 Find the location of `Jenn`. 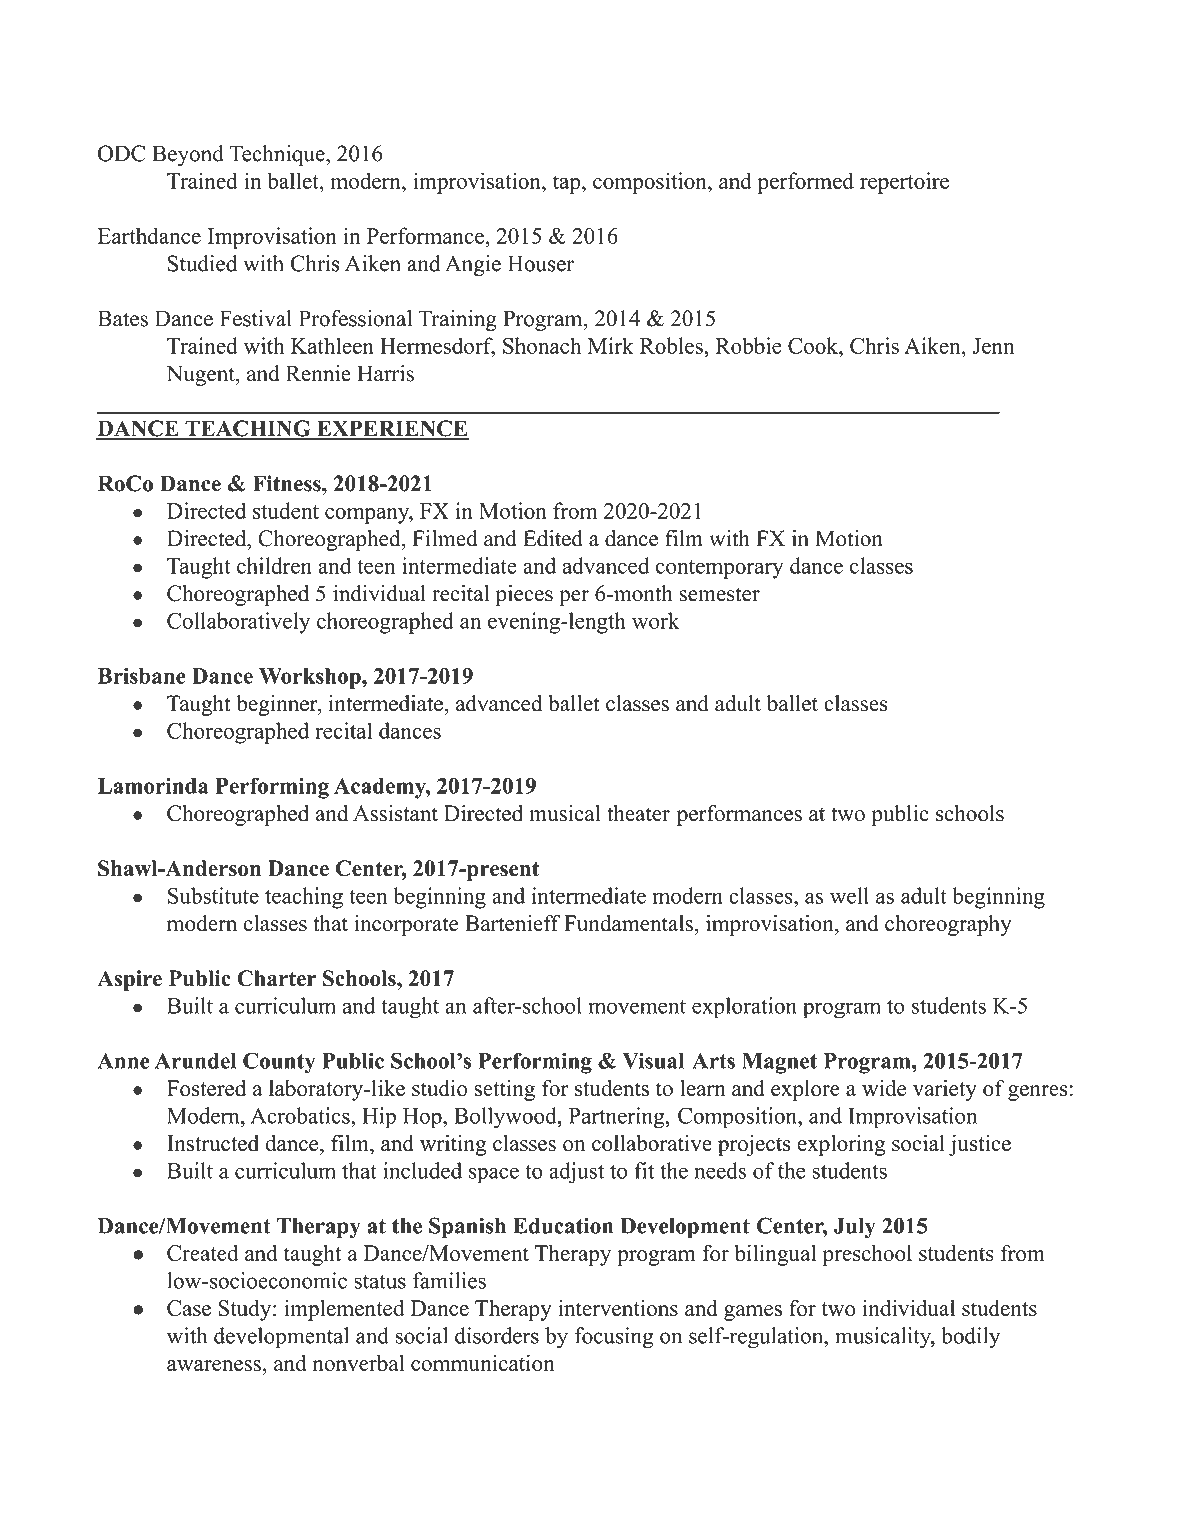

Jenn is located at coordinates (993, 346).
